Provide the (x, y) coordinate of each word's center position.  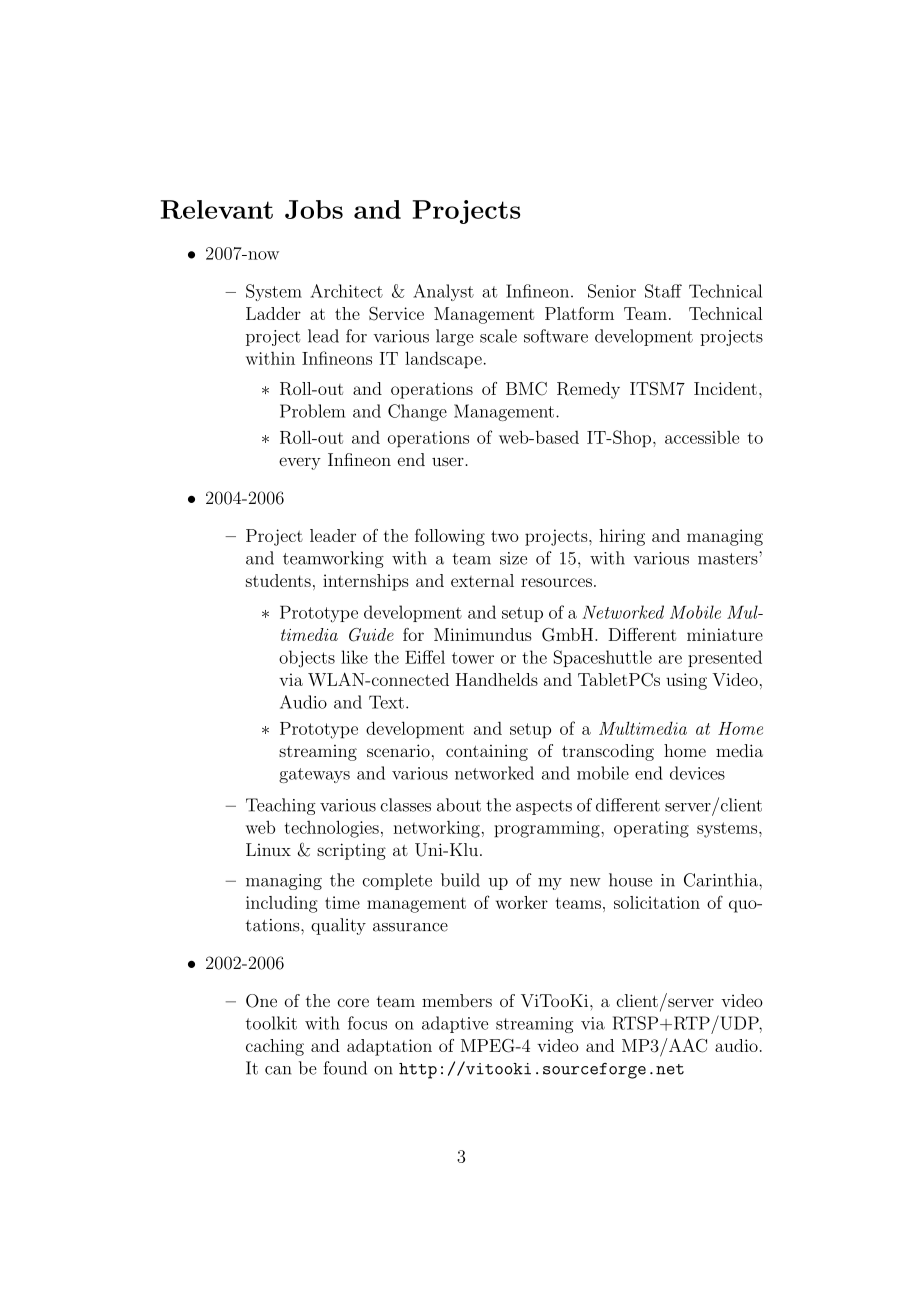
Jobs (314, 209)
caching (275, 1047)
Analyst (443, 292)
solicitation (657, 902)
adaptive (455, 1024)
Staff (663, 291)
